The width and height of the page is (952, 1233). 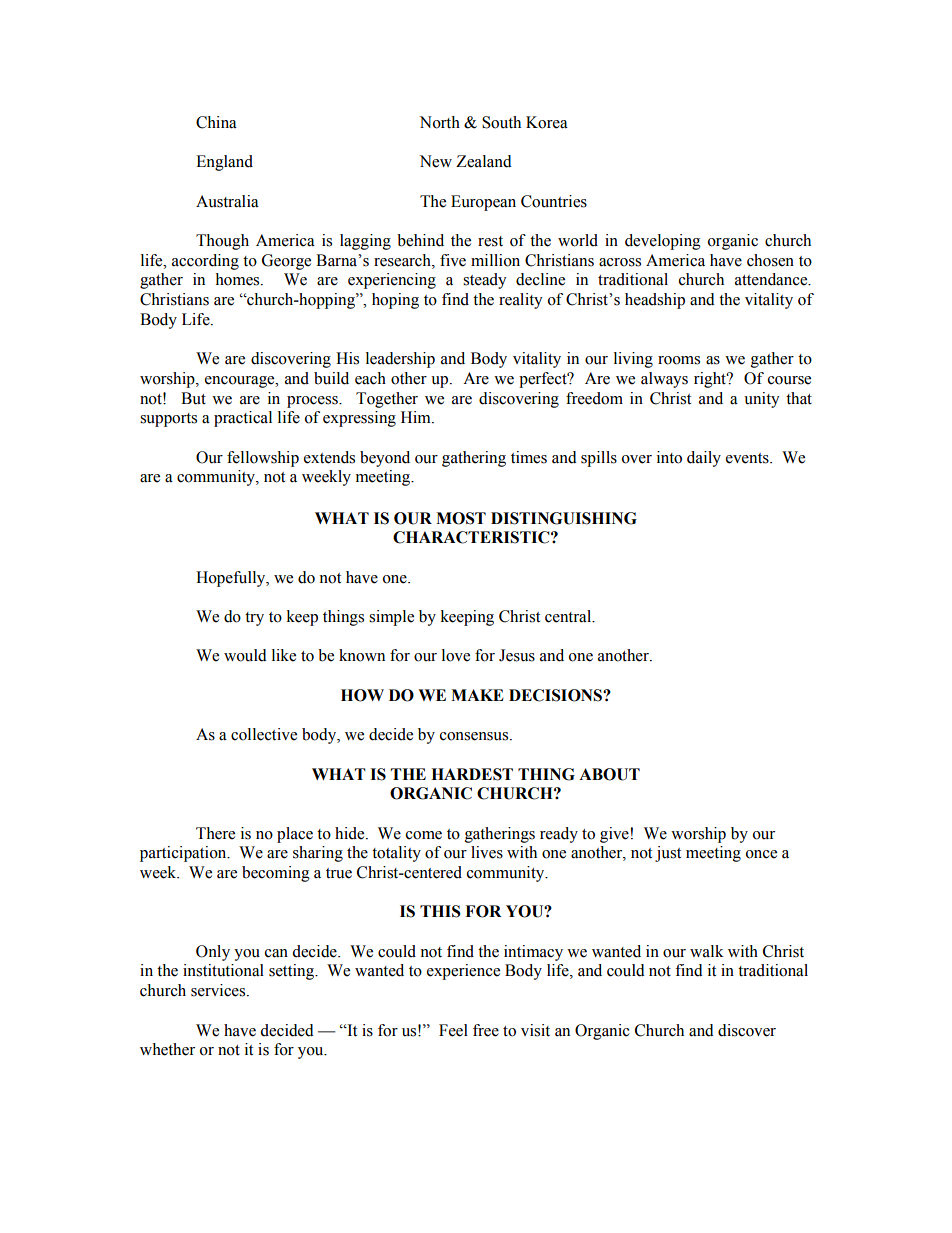 I want to click on services, so click(x=219, y=990).
